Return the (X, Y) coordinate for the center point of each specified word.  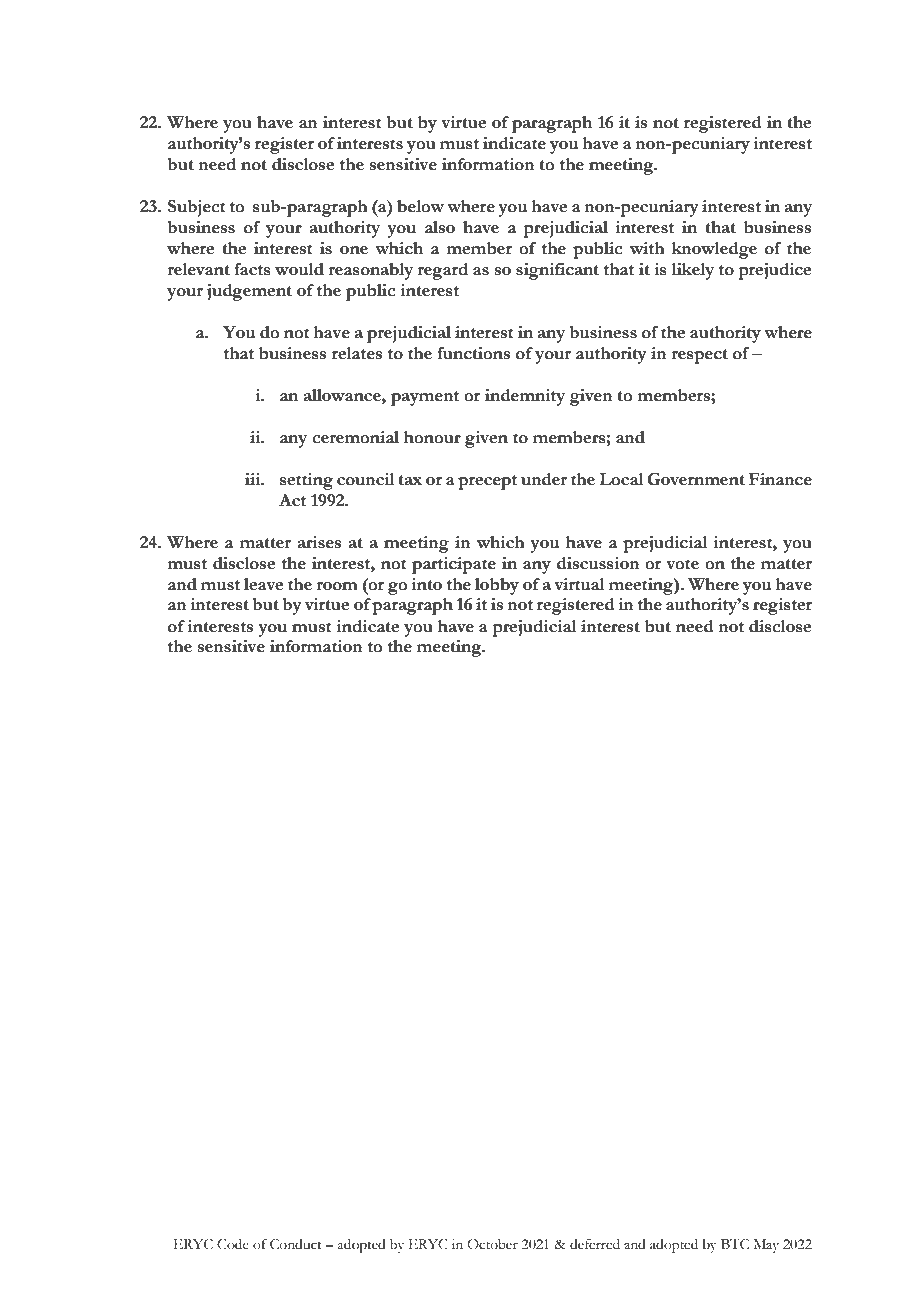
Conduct (296, 1244)
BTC (735, 1244)
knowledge (714, 250)
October (492, 1244)
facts (252, 269)
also (440, 227)
